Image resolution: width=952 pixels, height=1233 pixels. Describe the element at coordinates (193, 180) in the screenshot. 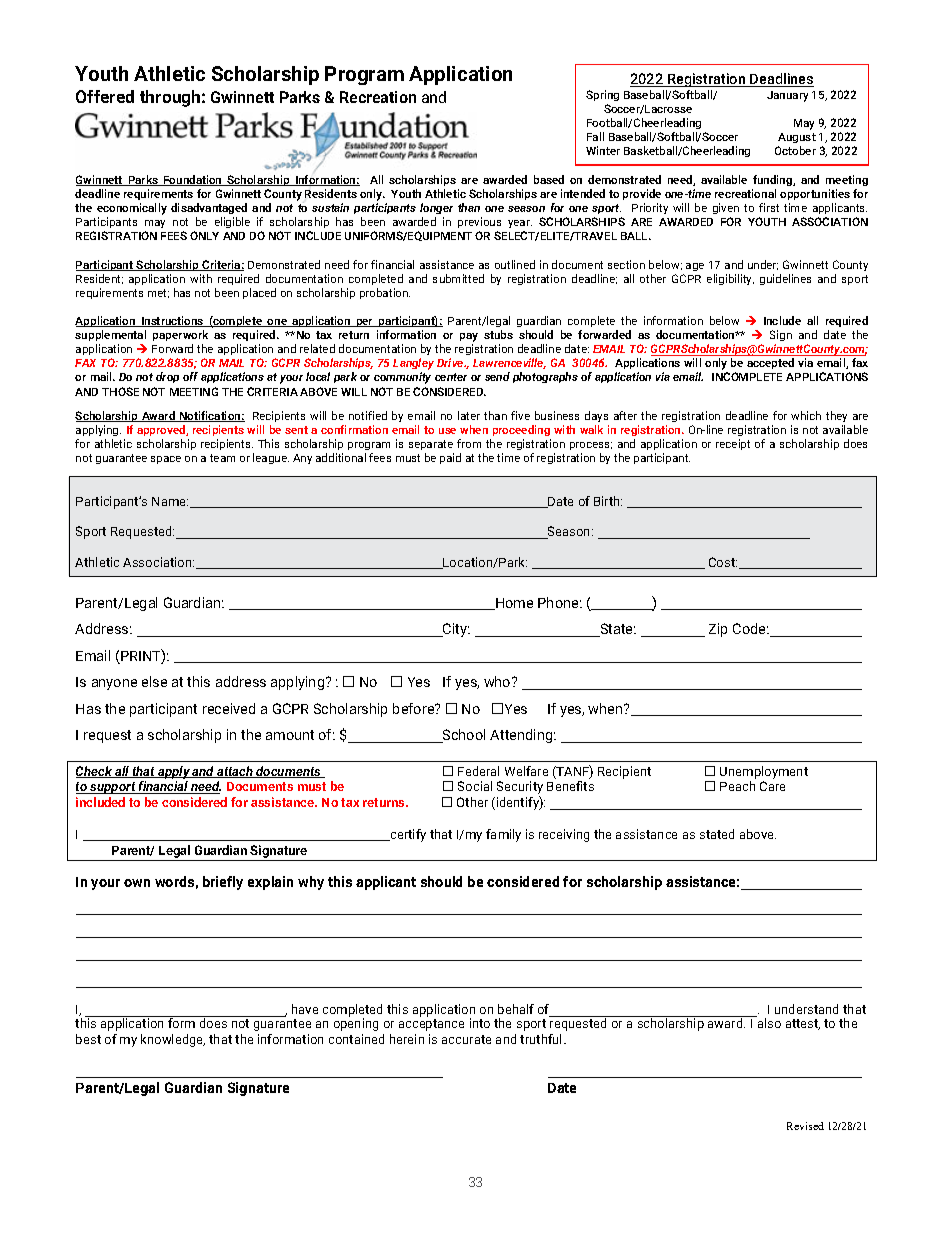

I see `Foundation` at that location.
